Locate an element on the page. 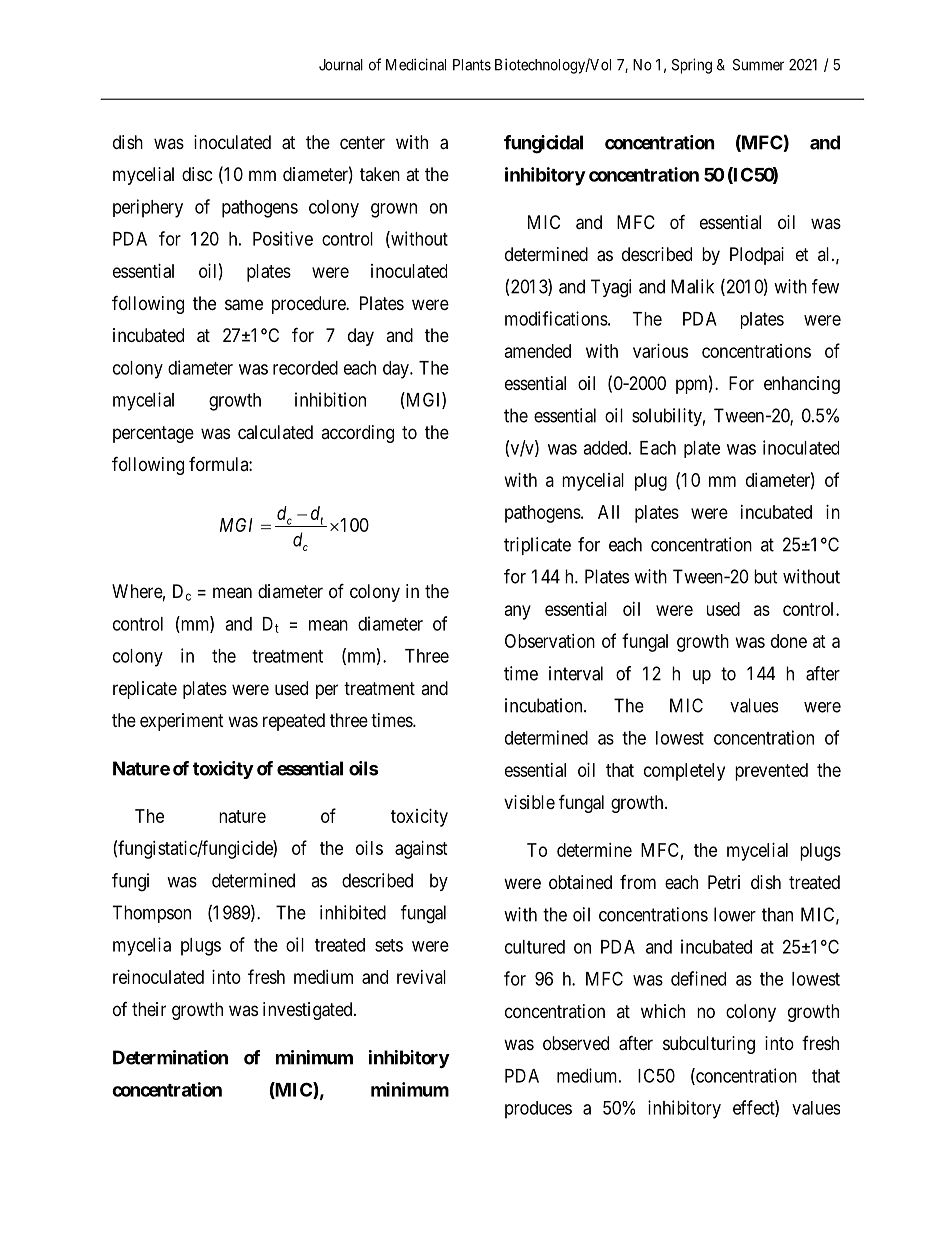 Image resolution: width=952 pixels, height=1233 pixels. produces is located at coordinates (538, 1110).
